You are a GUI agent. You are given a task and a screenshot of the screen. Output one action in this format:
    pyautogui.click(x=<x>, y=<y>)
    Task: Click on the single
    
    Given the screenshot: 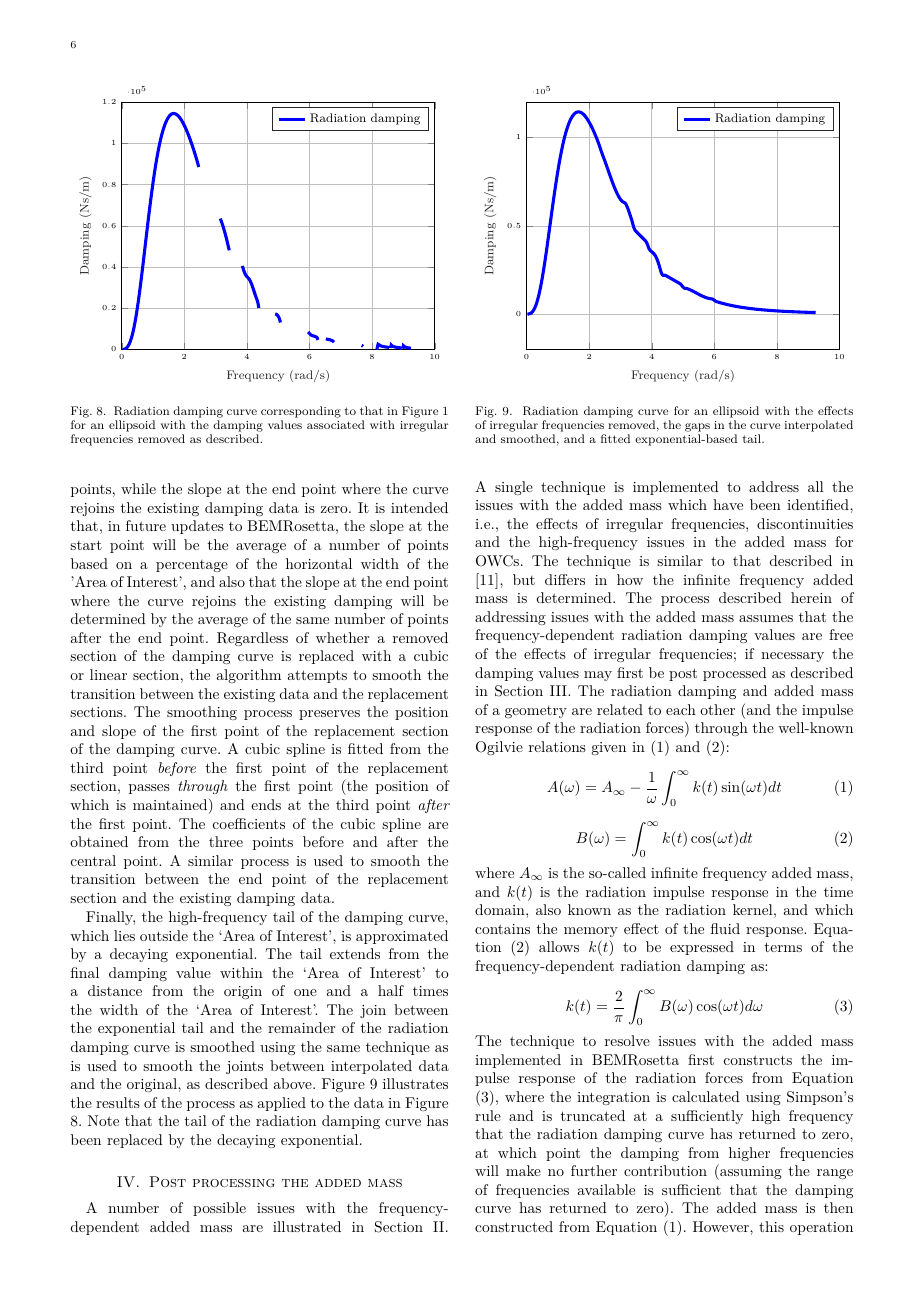 What is the action you would take?
    pyautogui.click(x=514, y=488)
